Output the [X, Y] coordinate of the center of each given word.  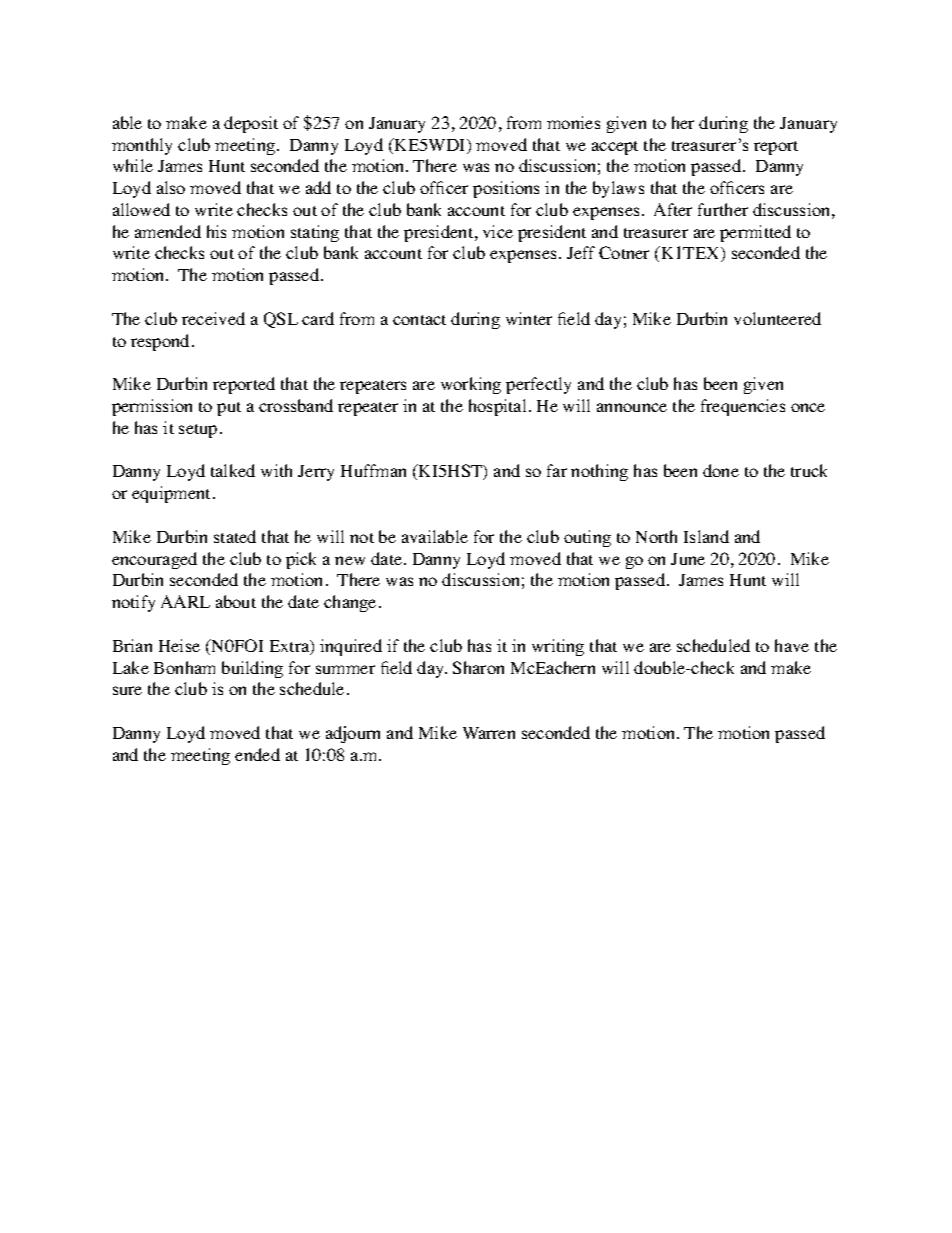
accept [615, 148]
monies [573, 122]
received [213, 318]
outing [587, 538]
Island [706, 536]
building [252, 669]
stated [235, 536]
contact [419, 320]
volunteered [777, 318]
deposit [251, 124]
